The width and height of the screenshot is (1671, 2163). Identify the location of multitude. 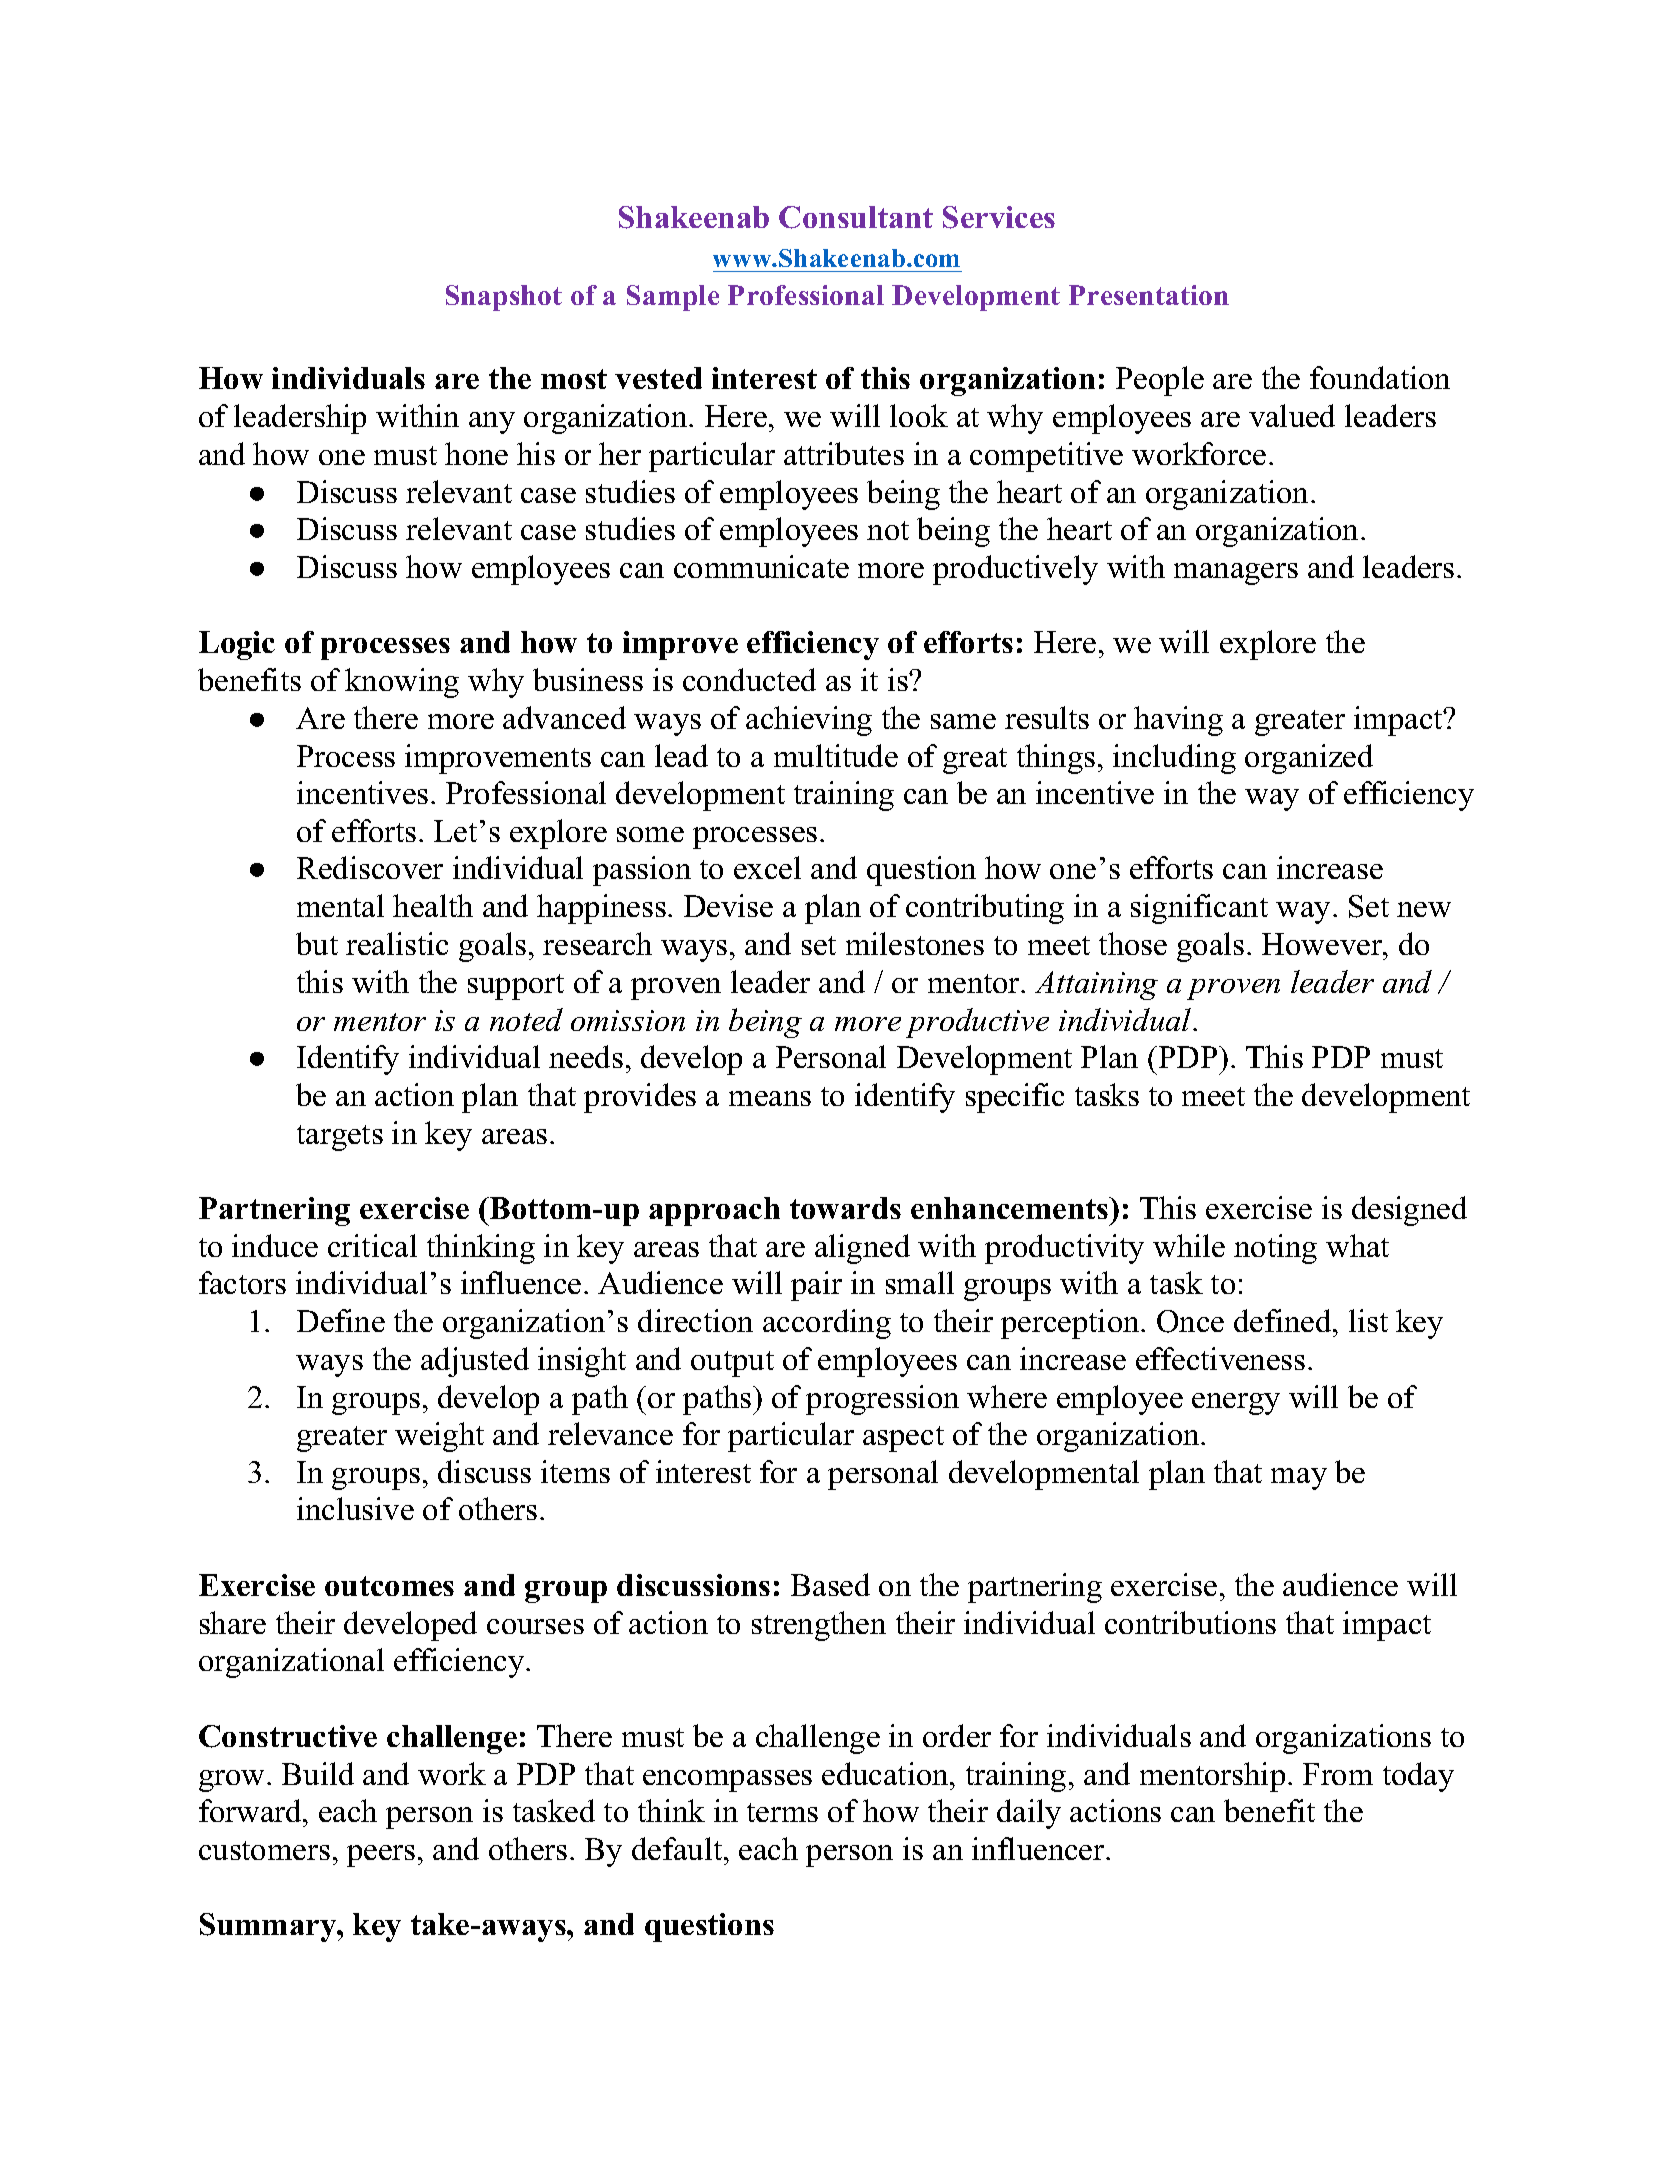
(836, 755).
